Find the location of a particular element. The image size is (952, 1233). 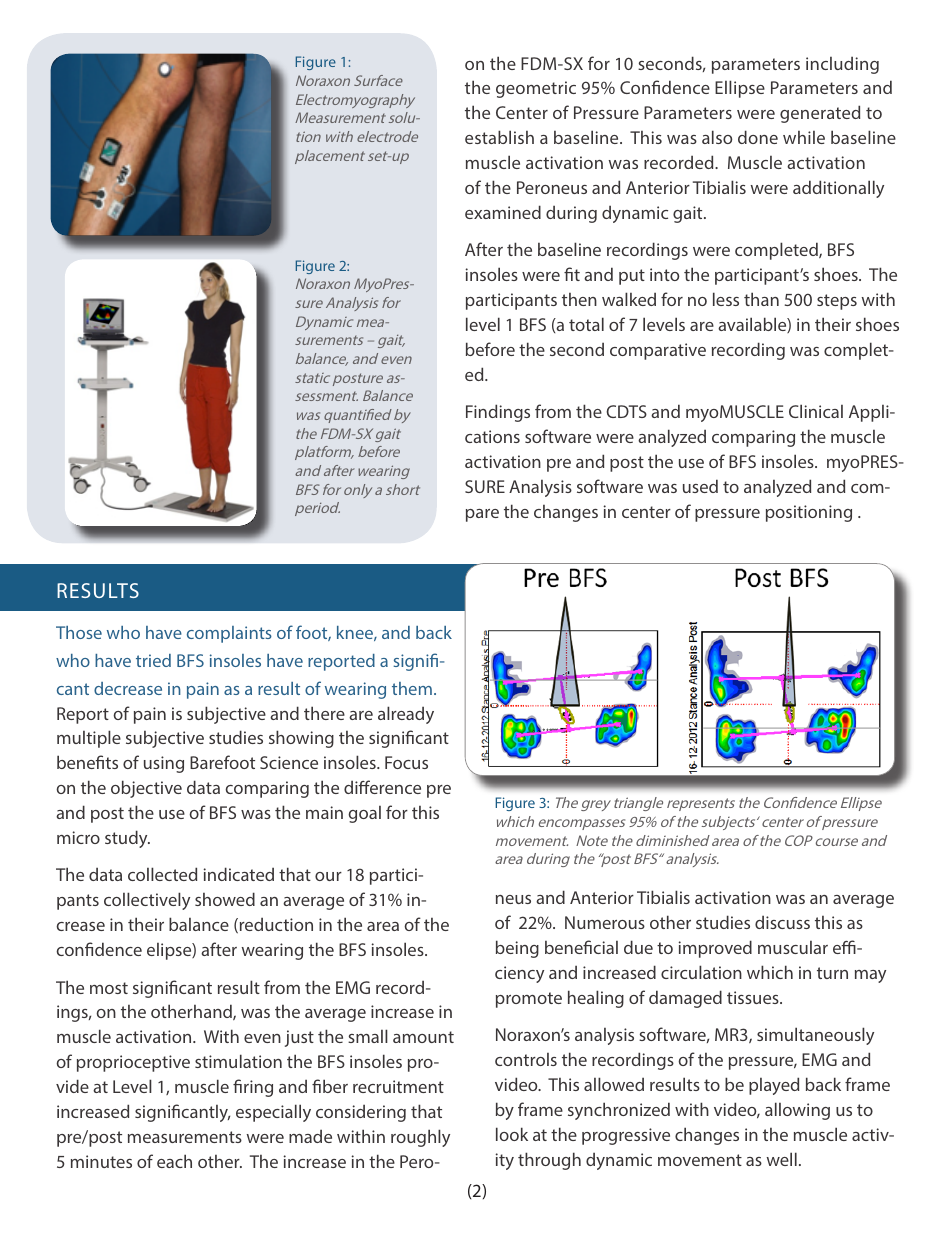

generated is located at coordinates (820, 114).
